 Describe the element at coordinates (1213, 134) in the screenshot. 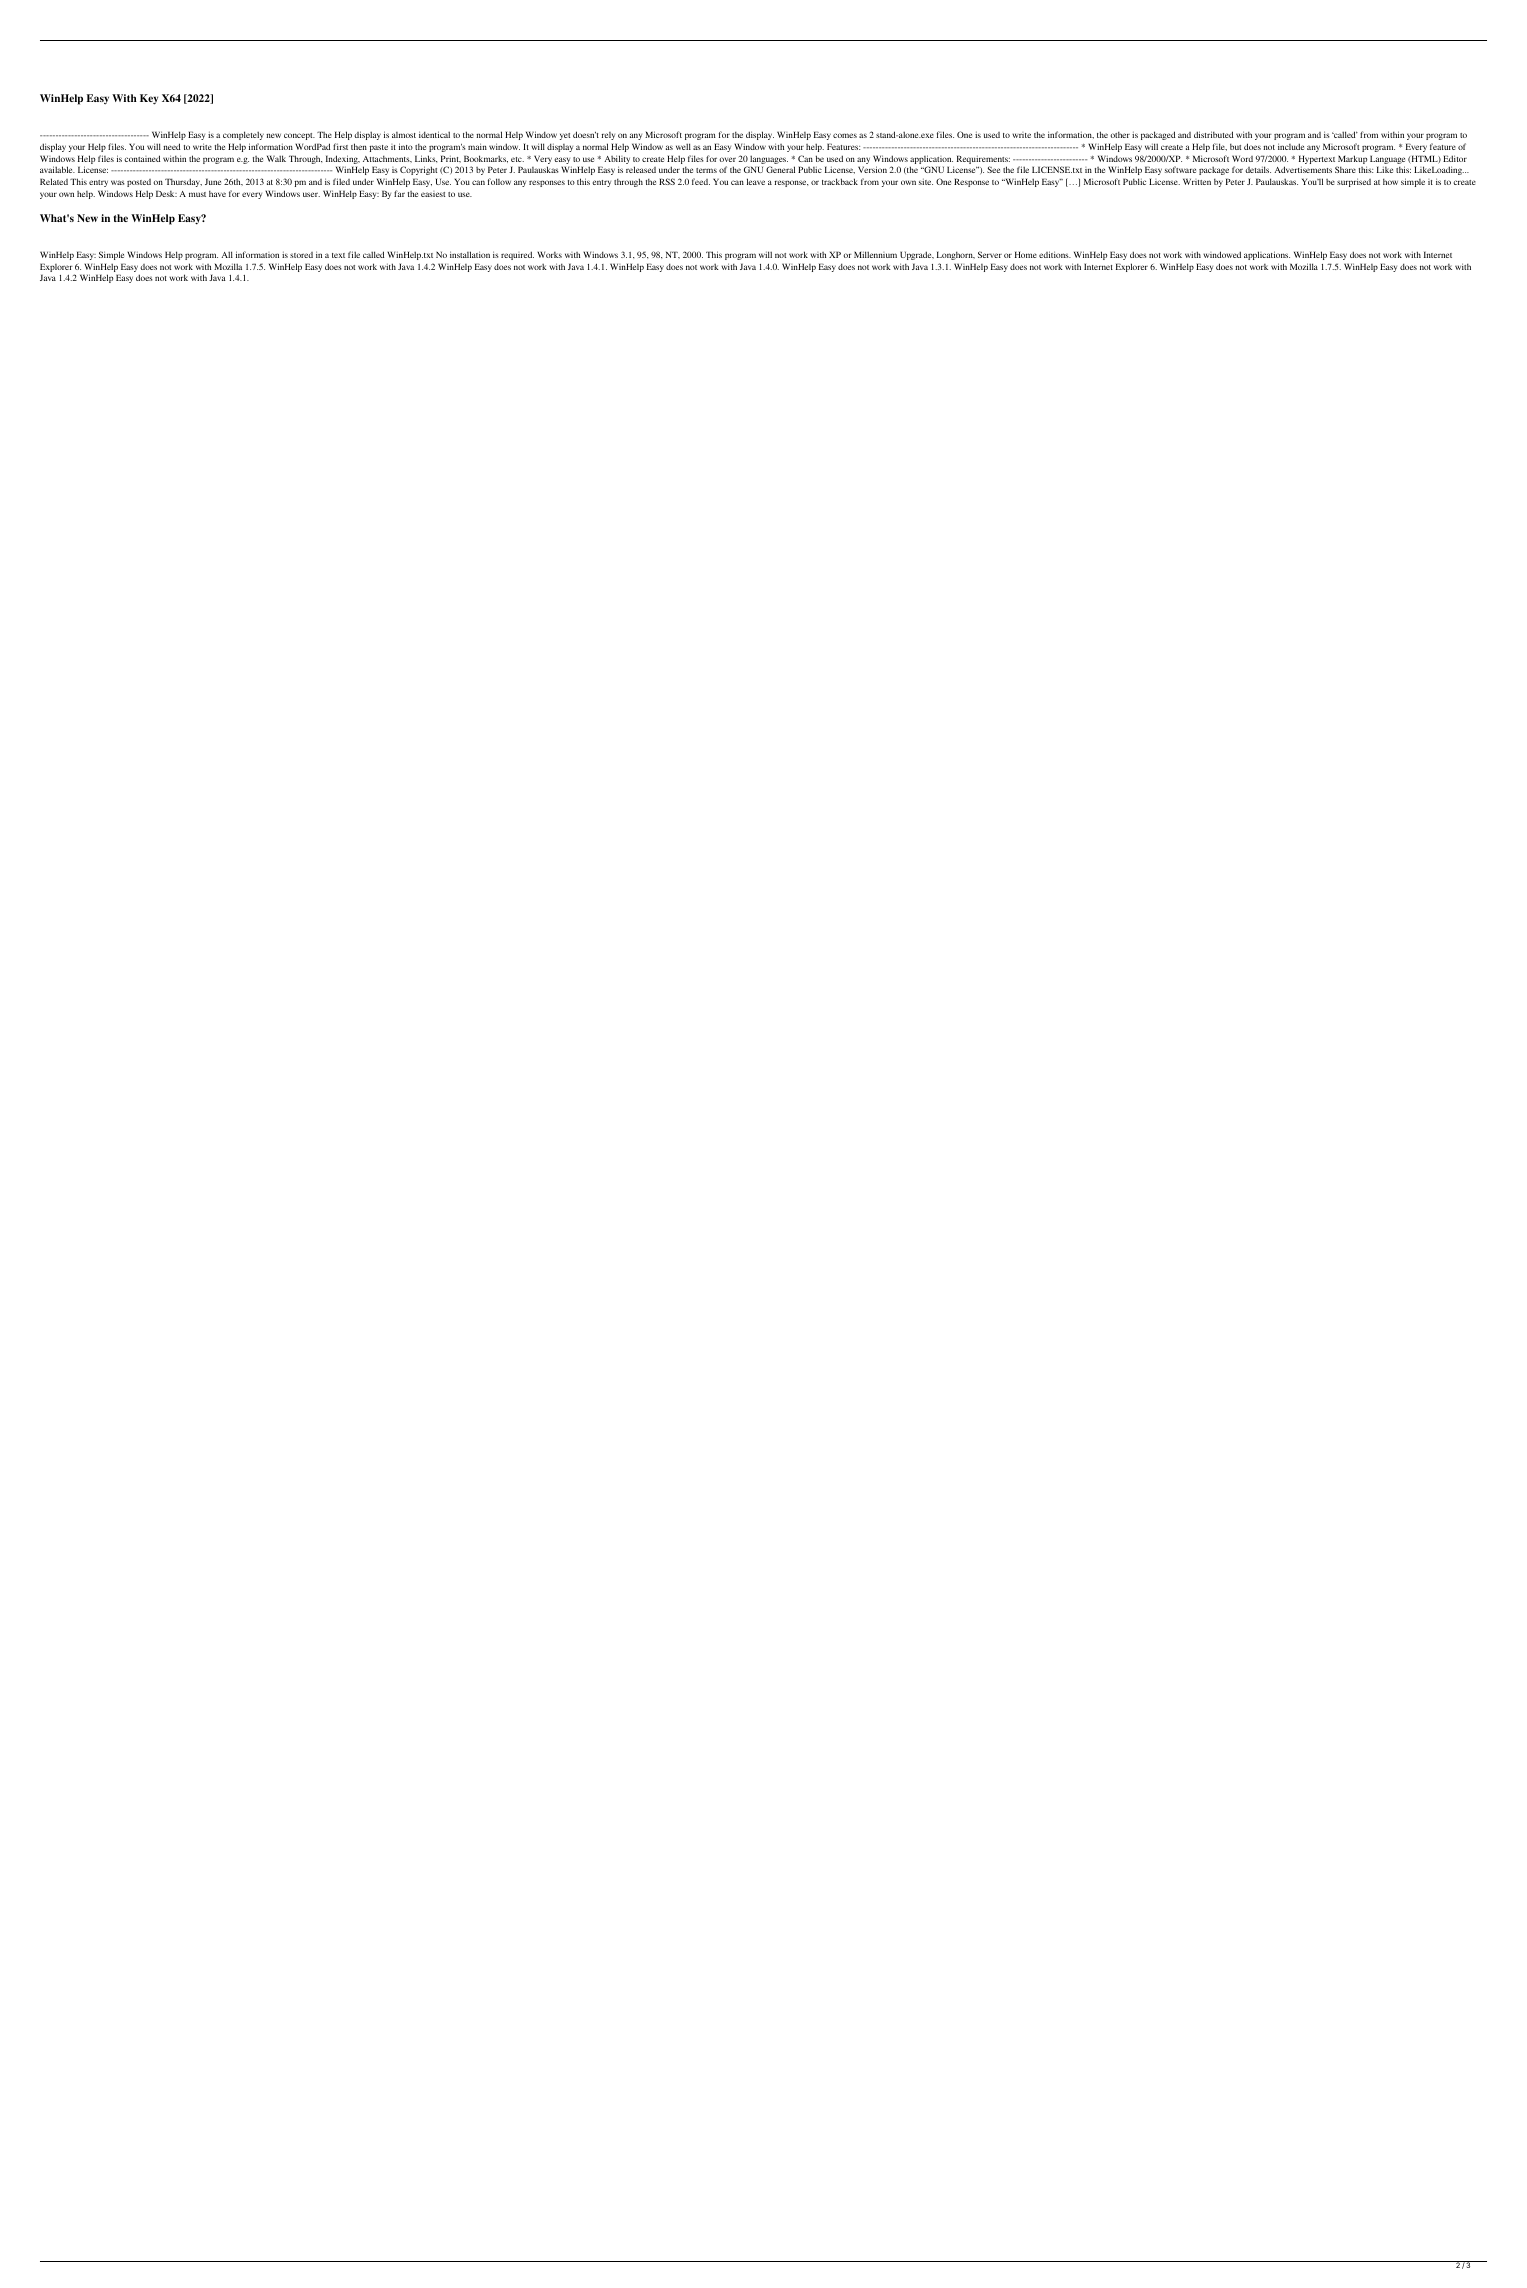

I see `distributed` at that location.
